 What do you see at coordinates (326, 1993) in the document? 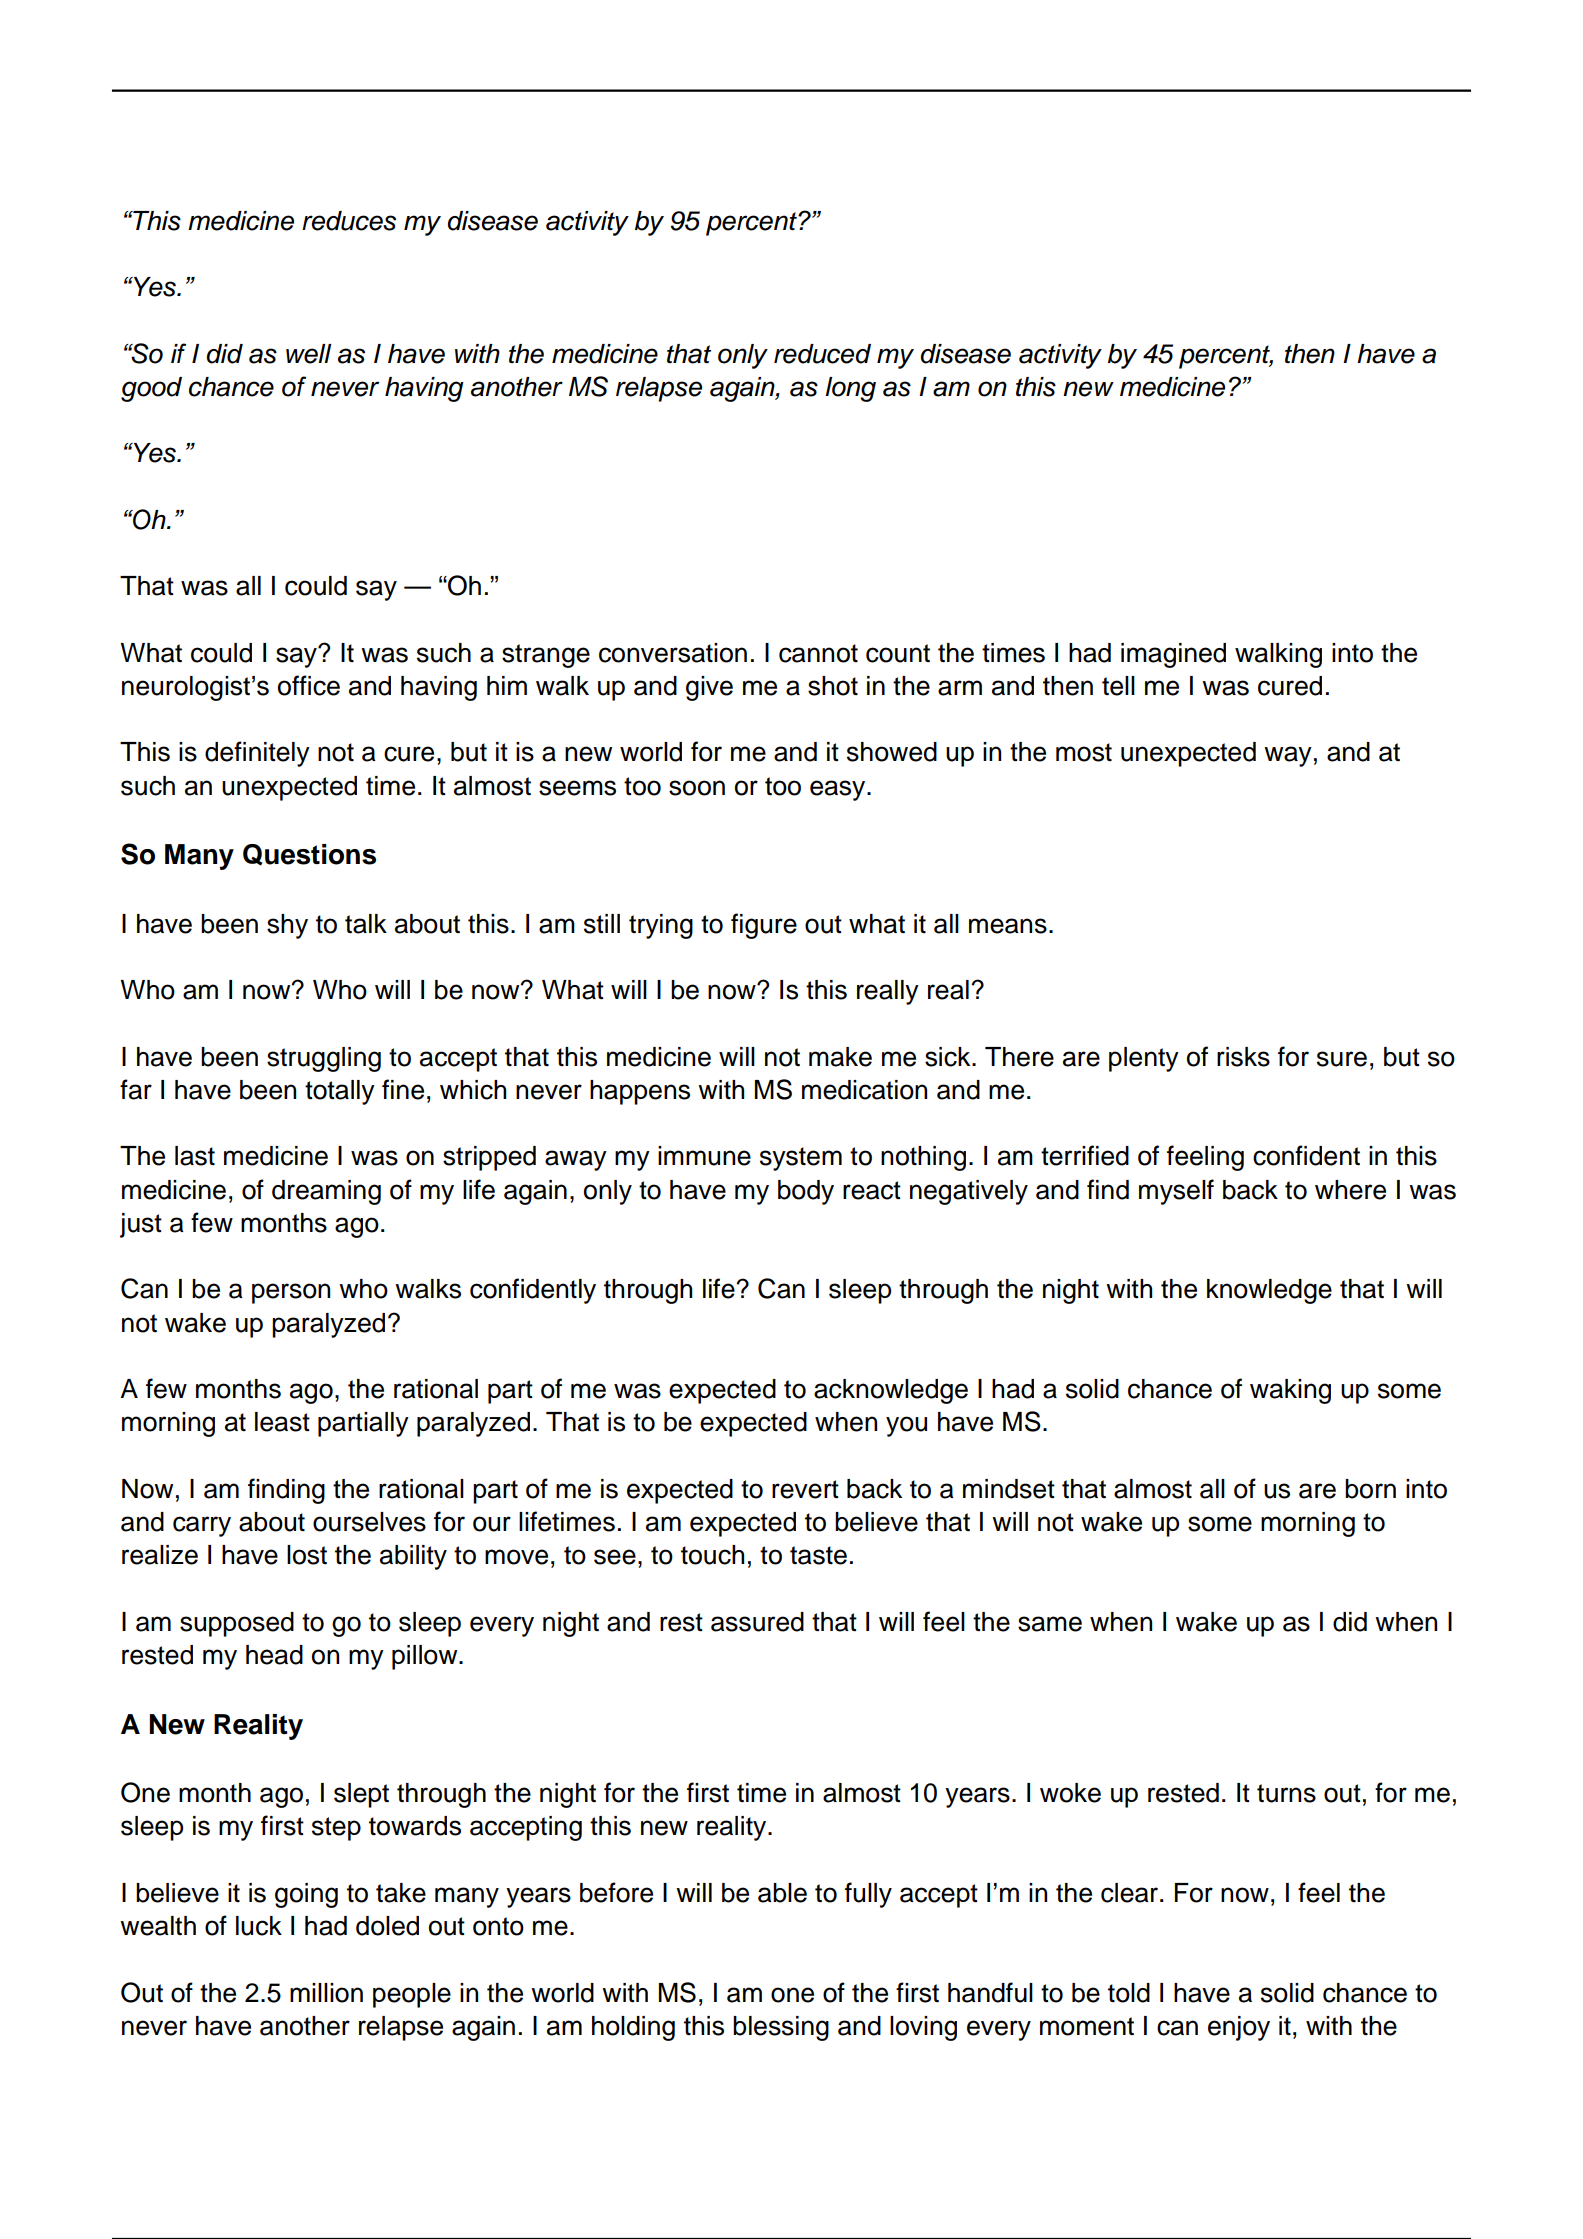
I see `million` at bounding box center [326, 1993].
